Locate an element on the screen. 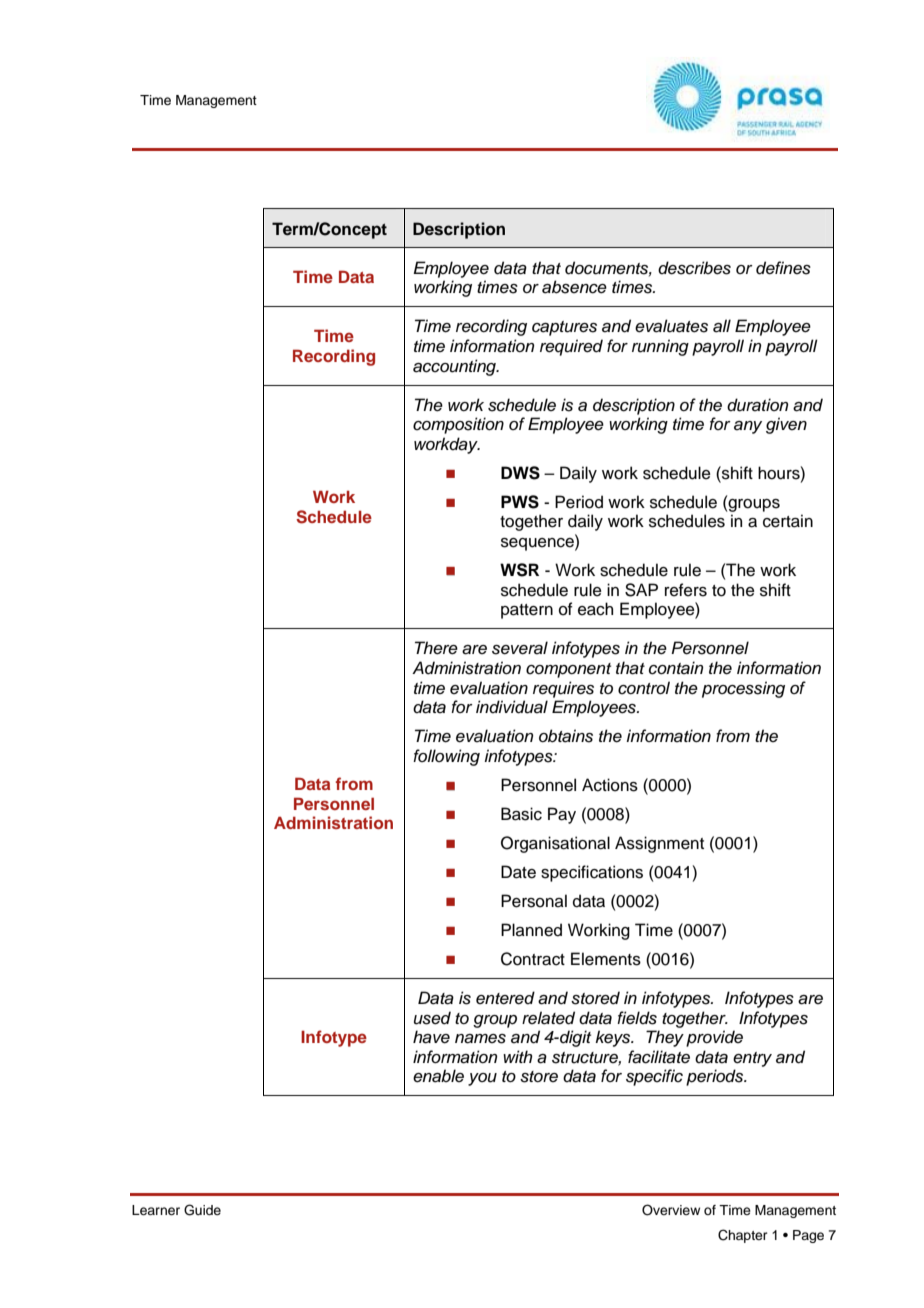 This screenshot has width=924, height=1308. used is located at coordinates (432, 1018).
